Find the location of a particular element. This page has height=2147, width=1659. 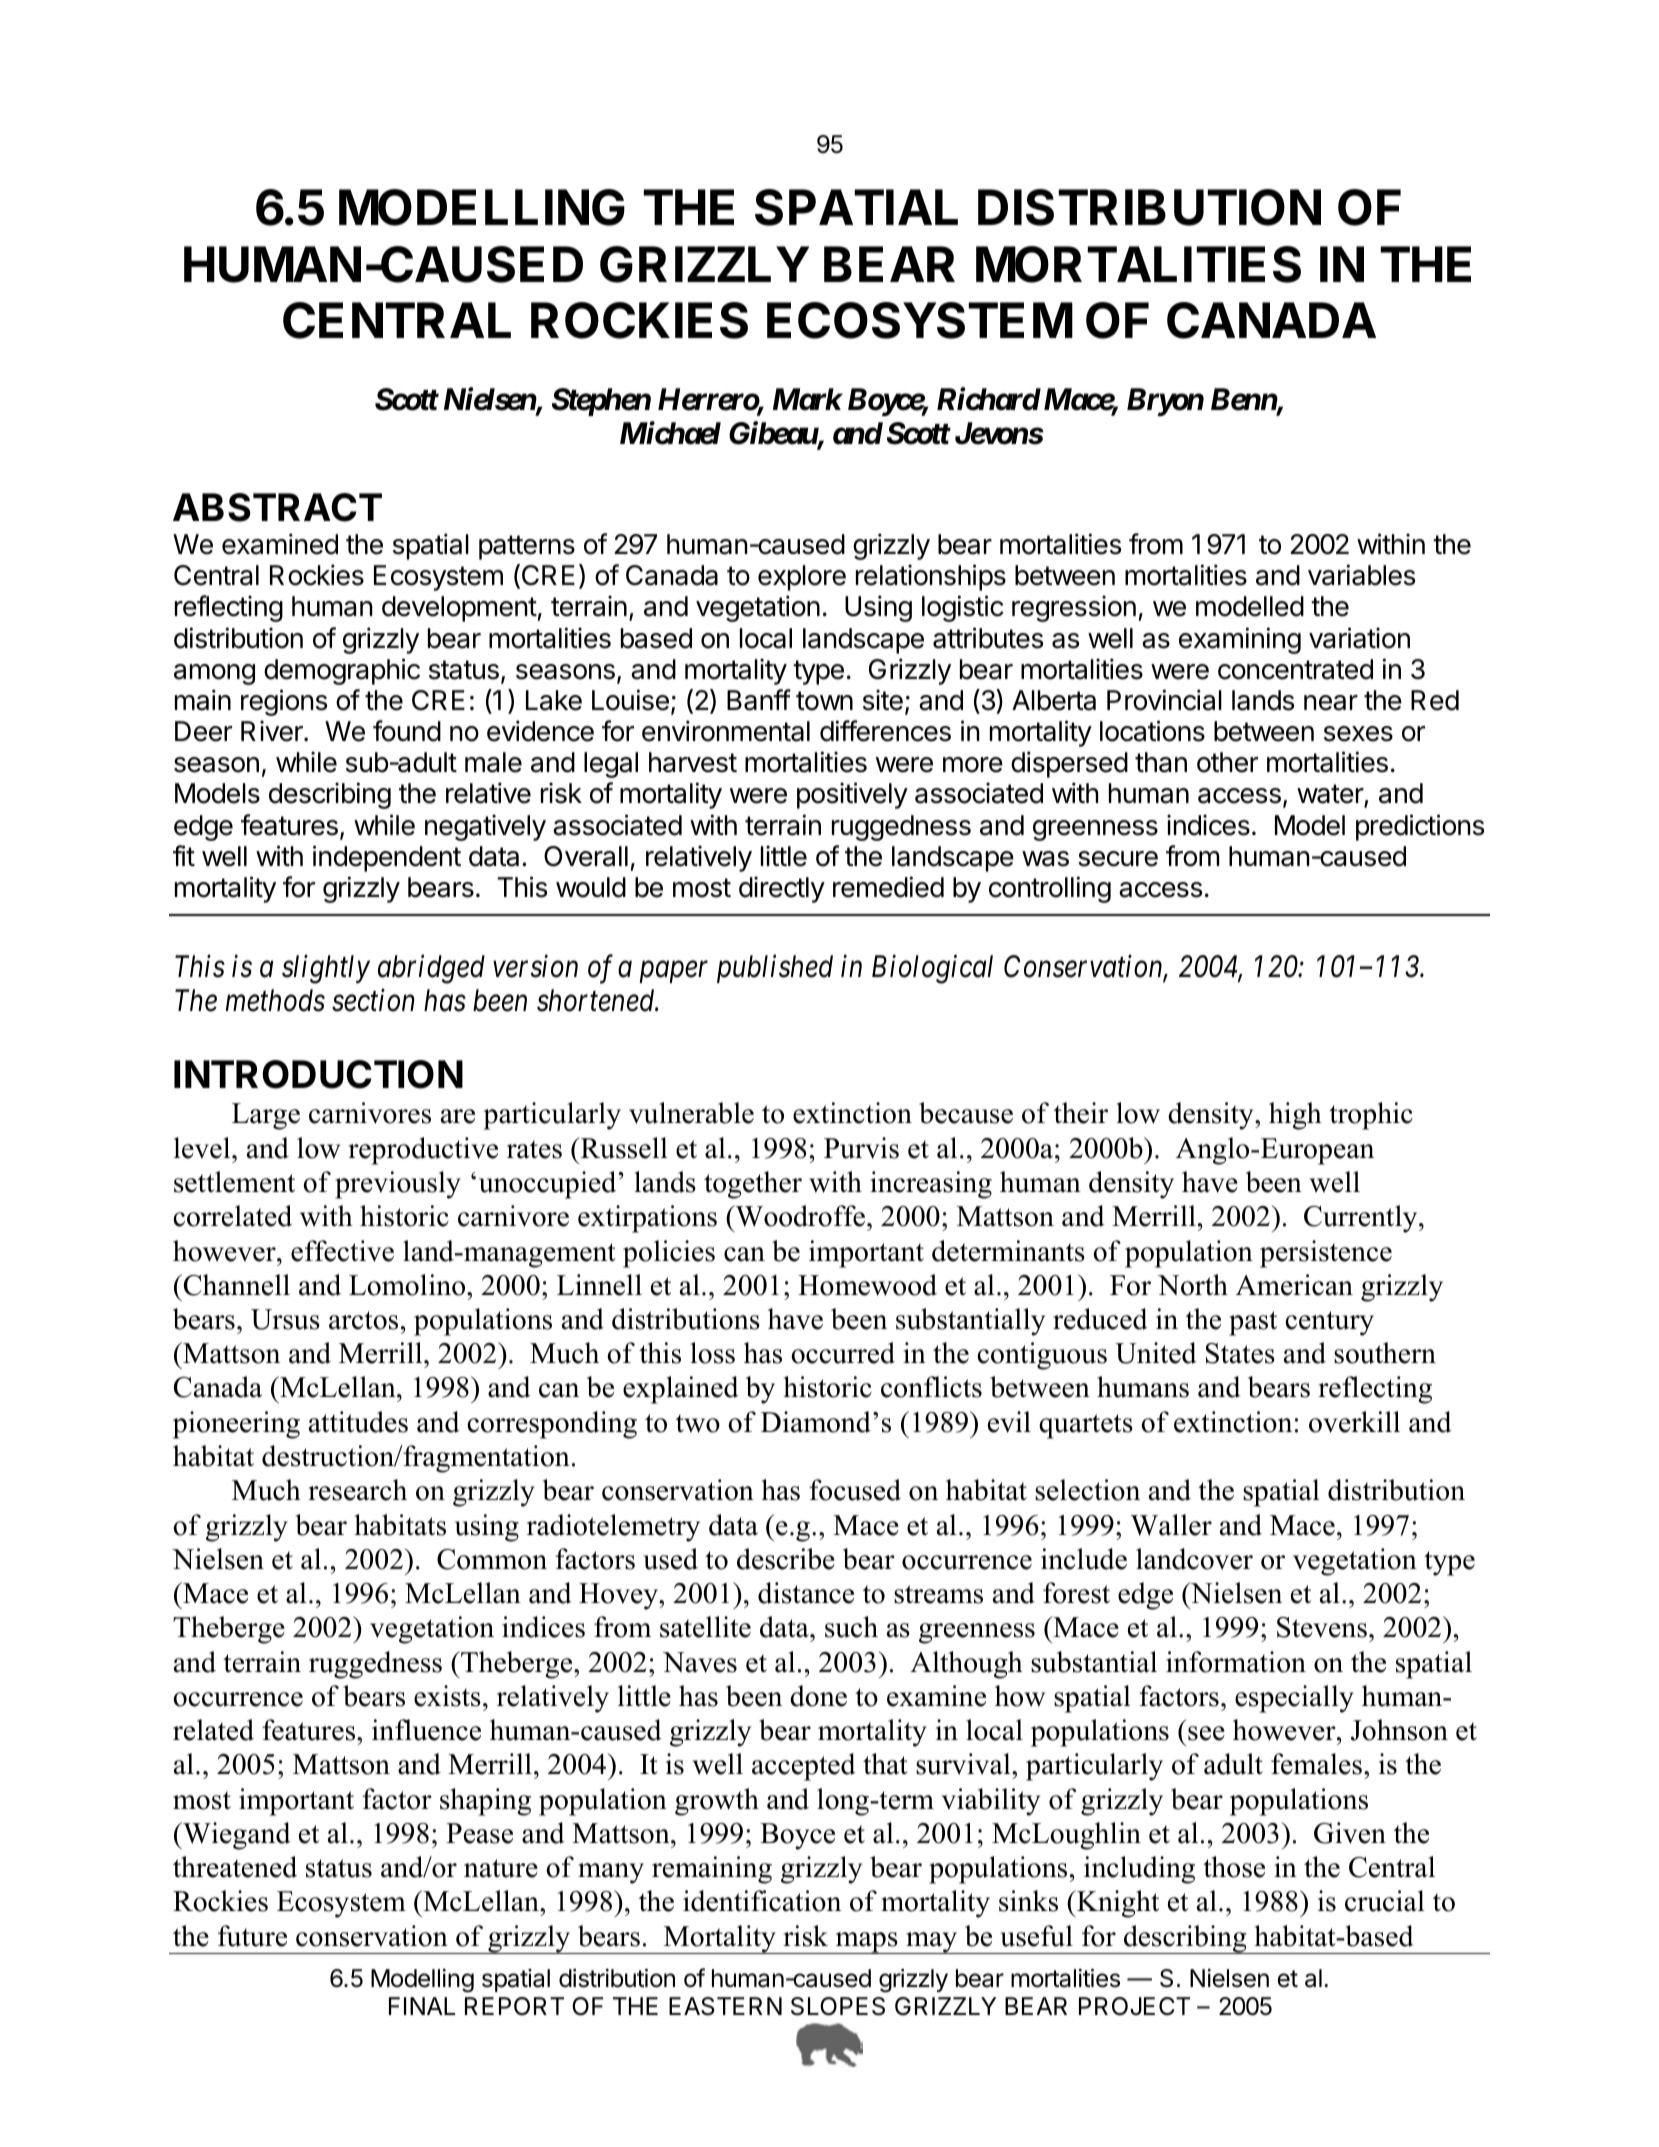

slightly is located at coordinates (326, 969).
